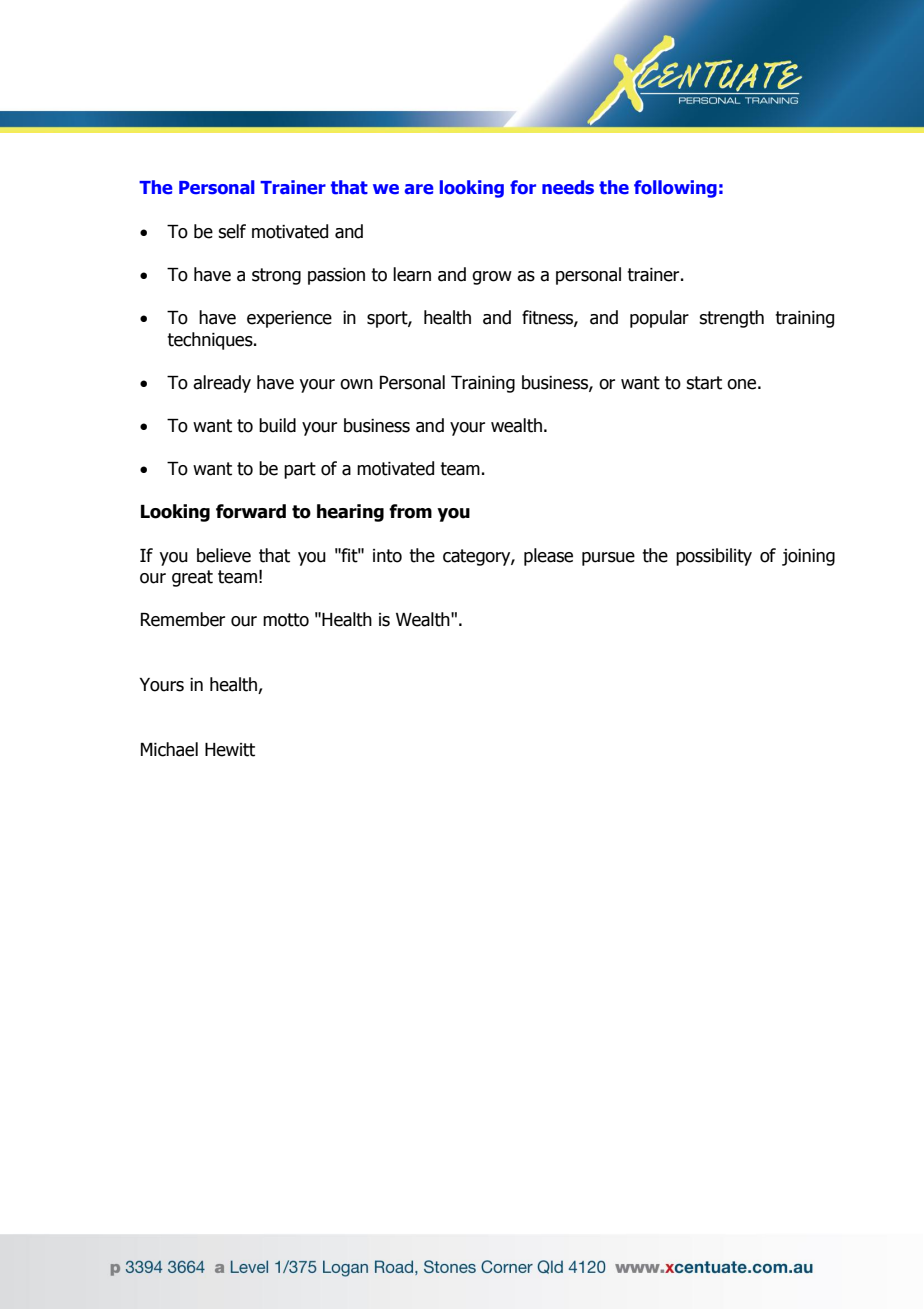 The height and width of the page is (1309, 924). Describe the element at coordinates (300, 470) in the page. I see `part` at that location.
